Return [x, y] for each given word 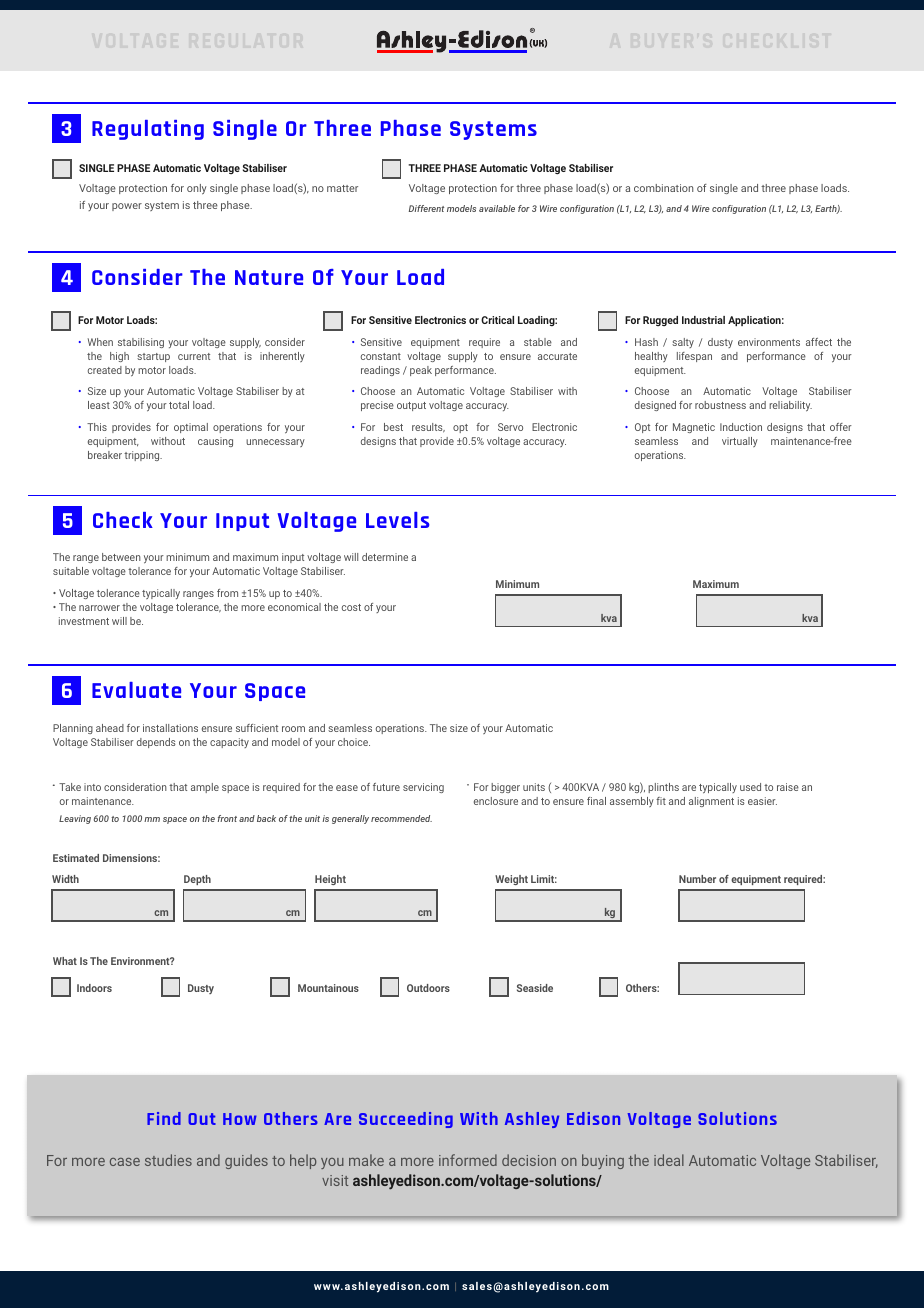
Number [697, 879]
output [411, 406]
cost [351, 607]
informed [468, 1160]
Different [426, 208]
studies [168, 1160]
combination [663, 188]
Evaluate [136, 690]
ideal [669, 1160]
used [750, 787]
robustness [720, 405]
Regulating [148, 130]
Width [65, 879]
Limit [544, 879]
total [179, 405]
